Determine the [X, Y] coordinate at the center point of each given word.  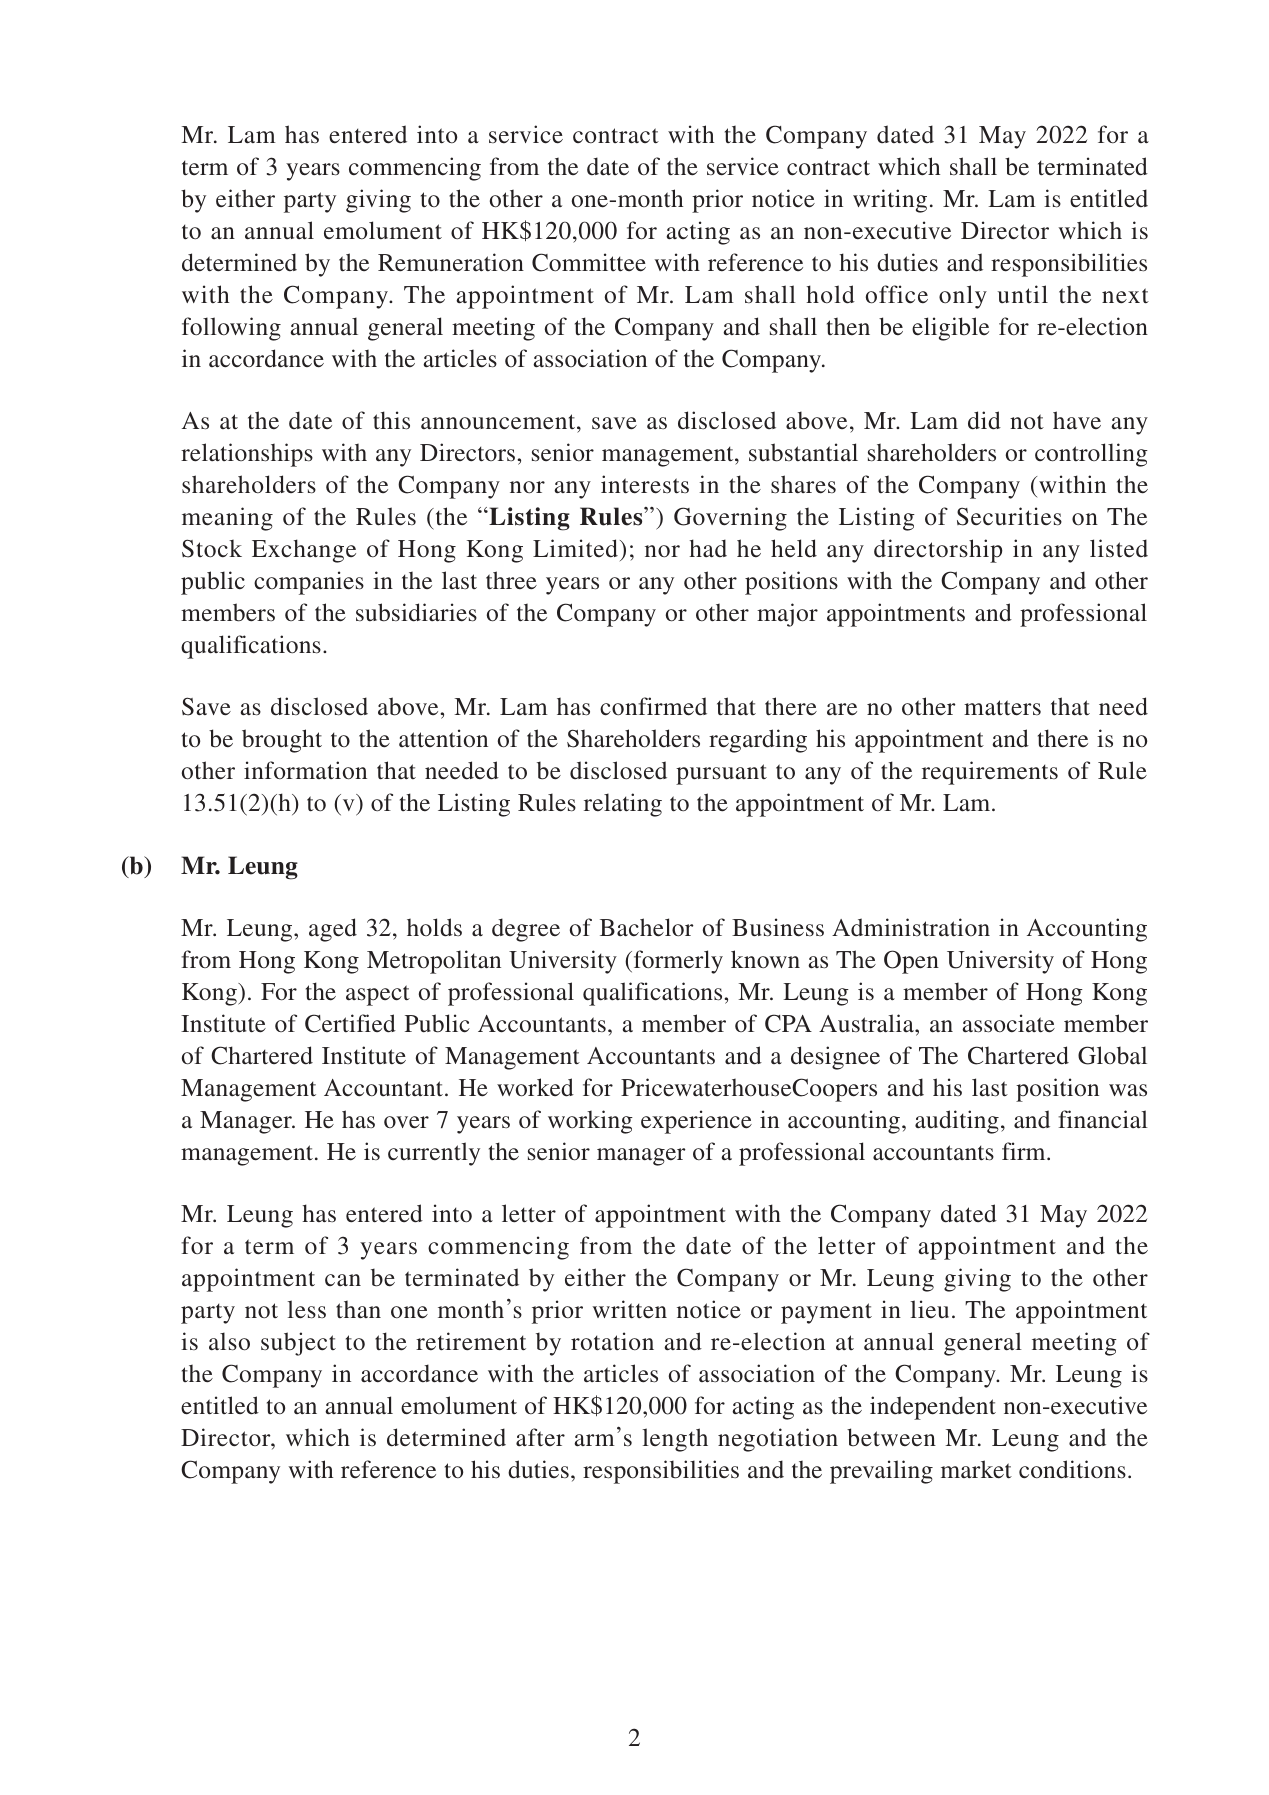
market [976, 1469]
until [1023, 294]
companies [309, 583]
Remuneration [451, 262]
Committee [589, 262]
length [675, 1440]
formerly [677, 962]
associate [1008, 1023]
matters [1002, 708]
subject [298, 1344]
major [787, 615]
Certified [350, 1023]
